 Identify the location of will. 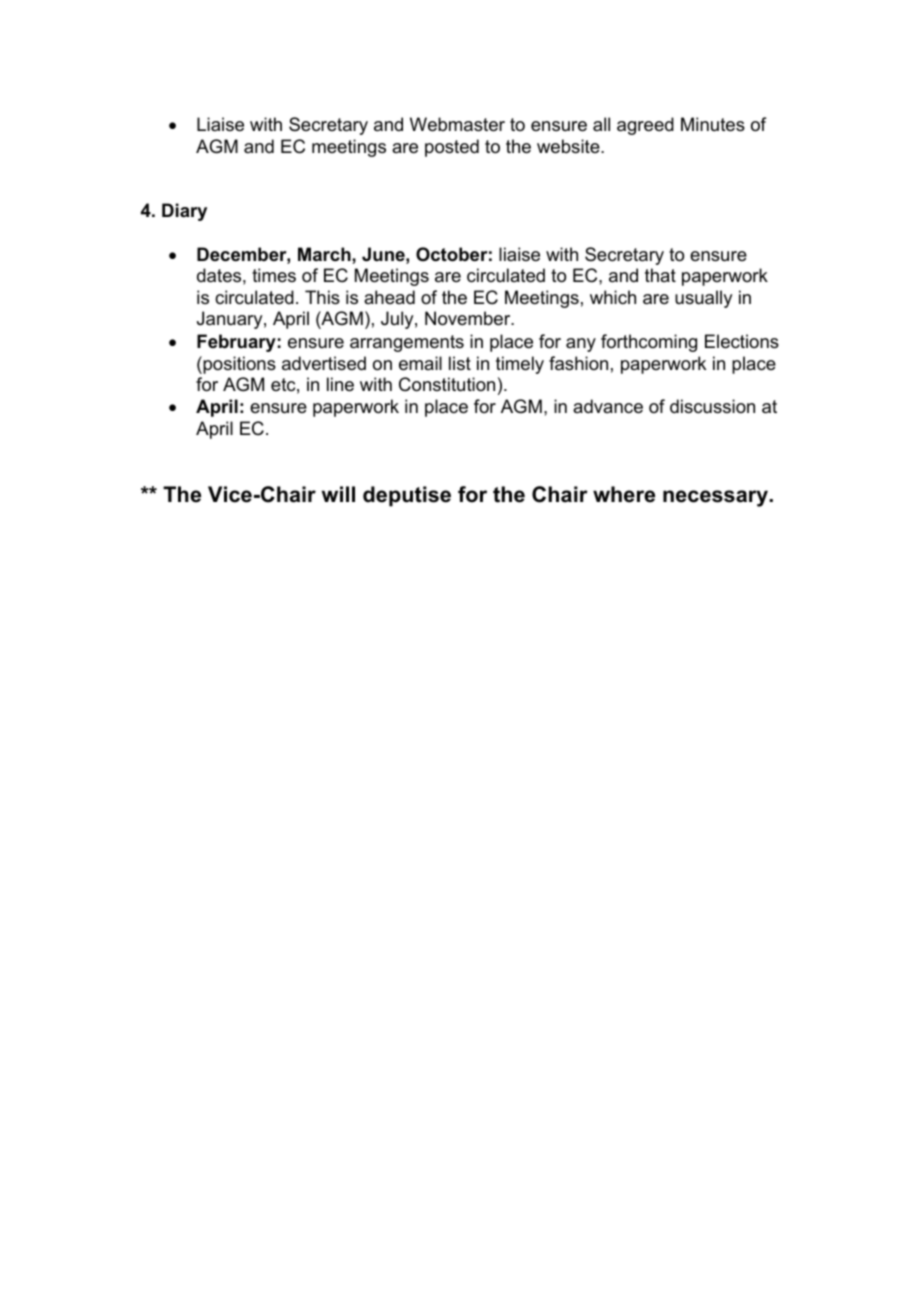
(338, 494).
